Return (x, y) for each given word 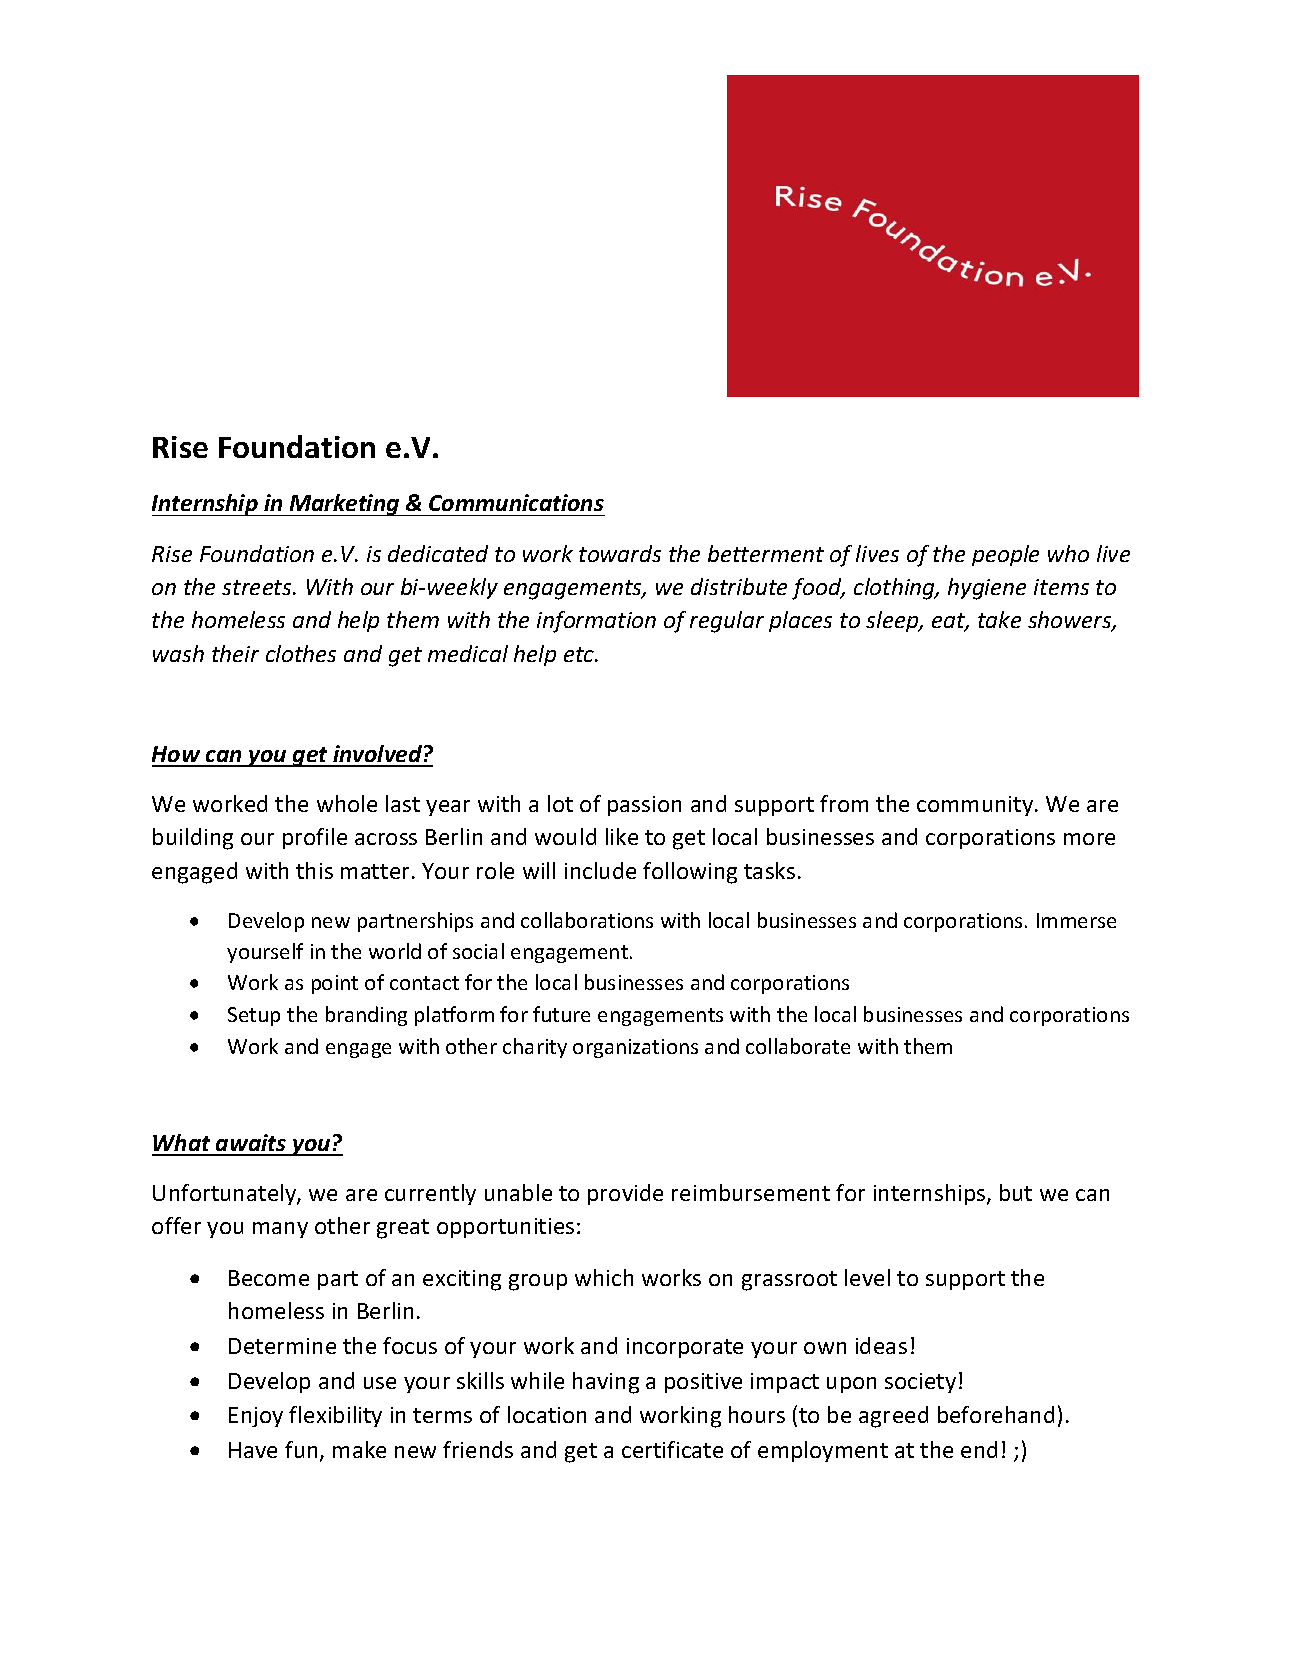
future (561, 1014)
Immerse (1076, 920)
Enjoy (256, 1417)
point (335, 984)
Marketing (344, 505)
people (1005, 555)
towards (620, 553)
